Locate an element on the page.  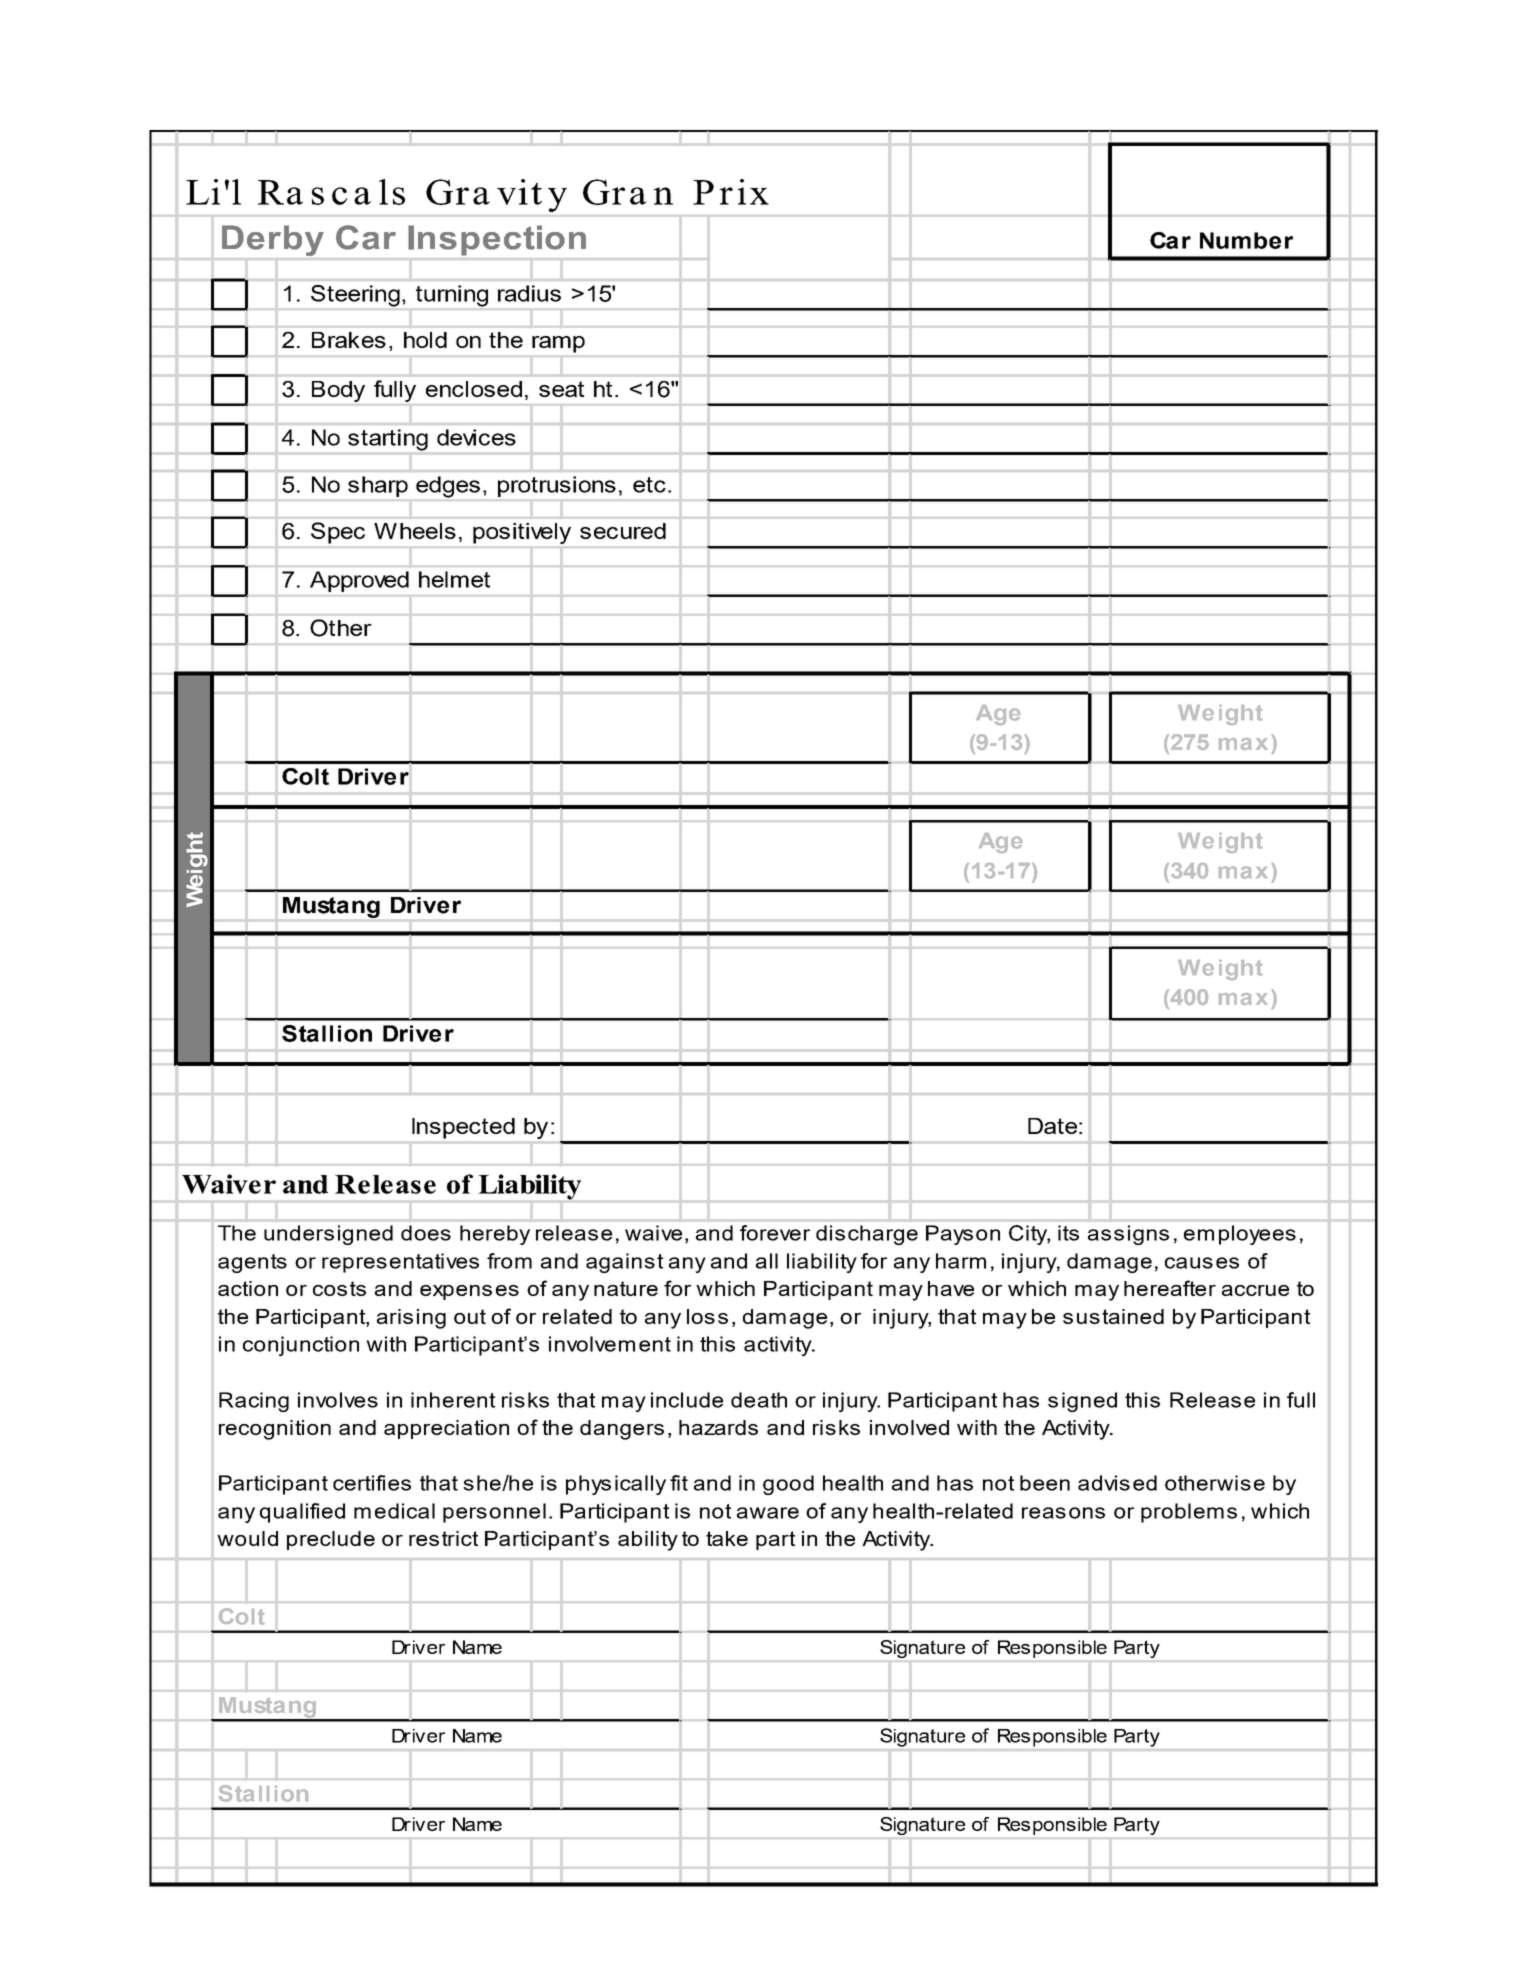
Steering is located at coordinates (355, 296).
